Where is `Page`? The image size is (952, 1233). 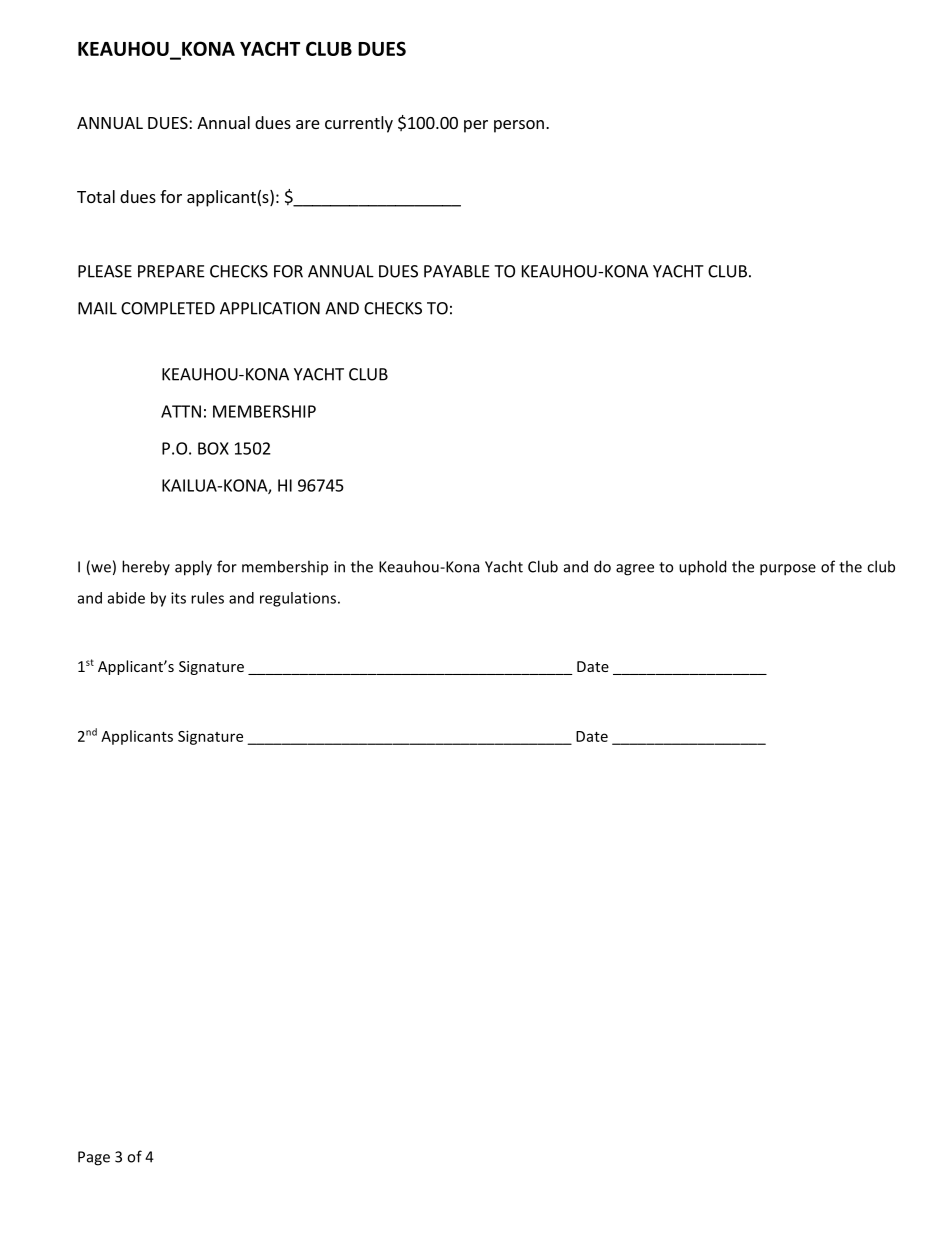
Page is located at coordinates (94, 1158).
